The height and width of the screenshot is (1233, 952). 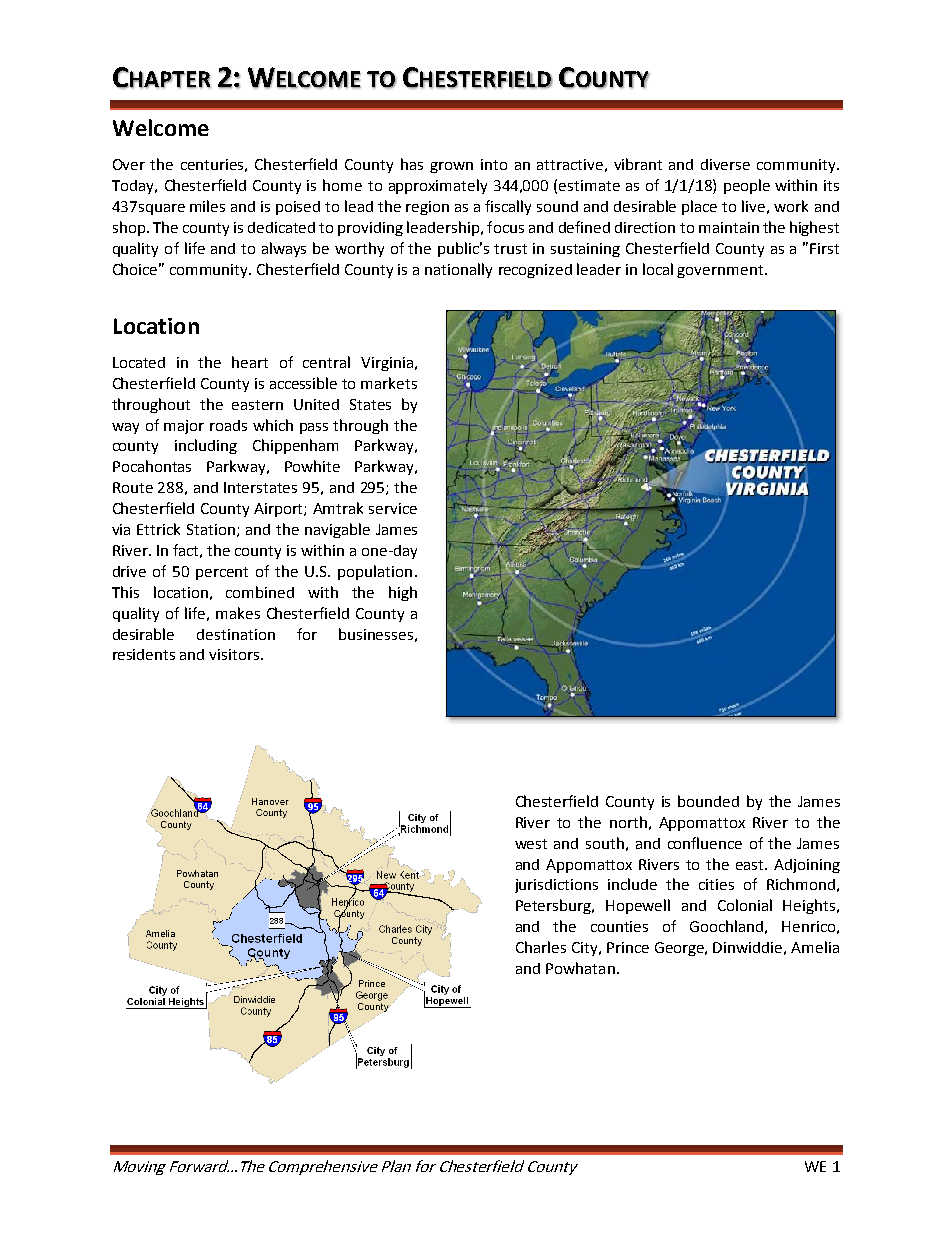 I want to click on including, so click(x=206, y=446).
